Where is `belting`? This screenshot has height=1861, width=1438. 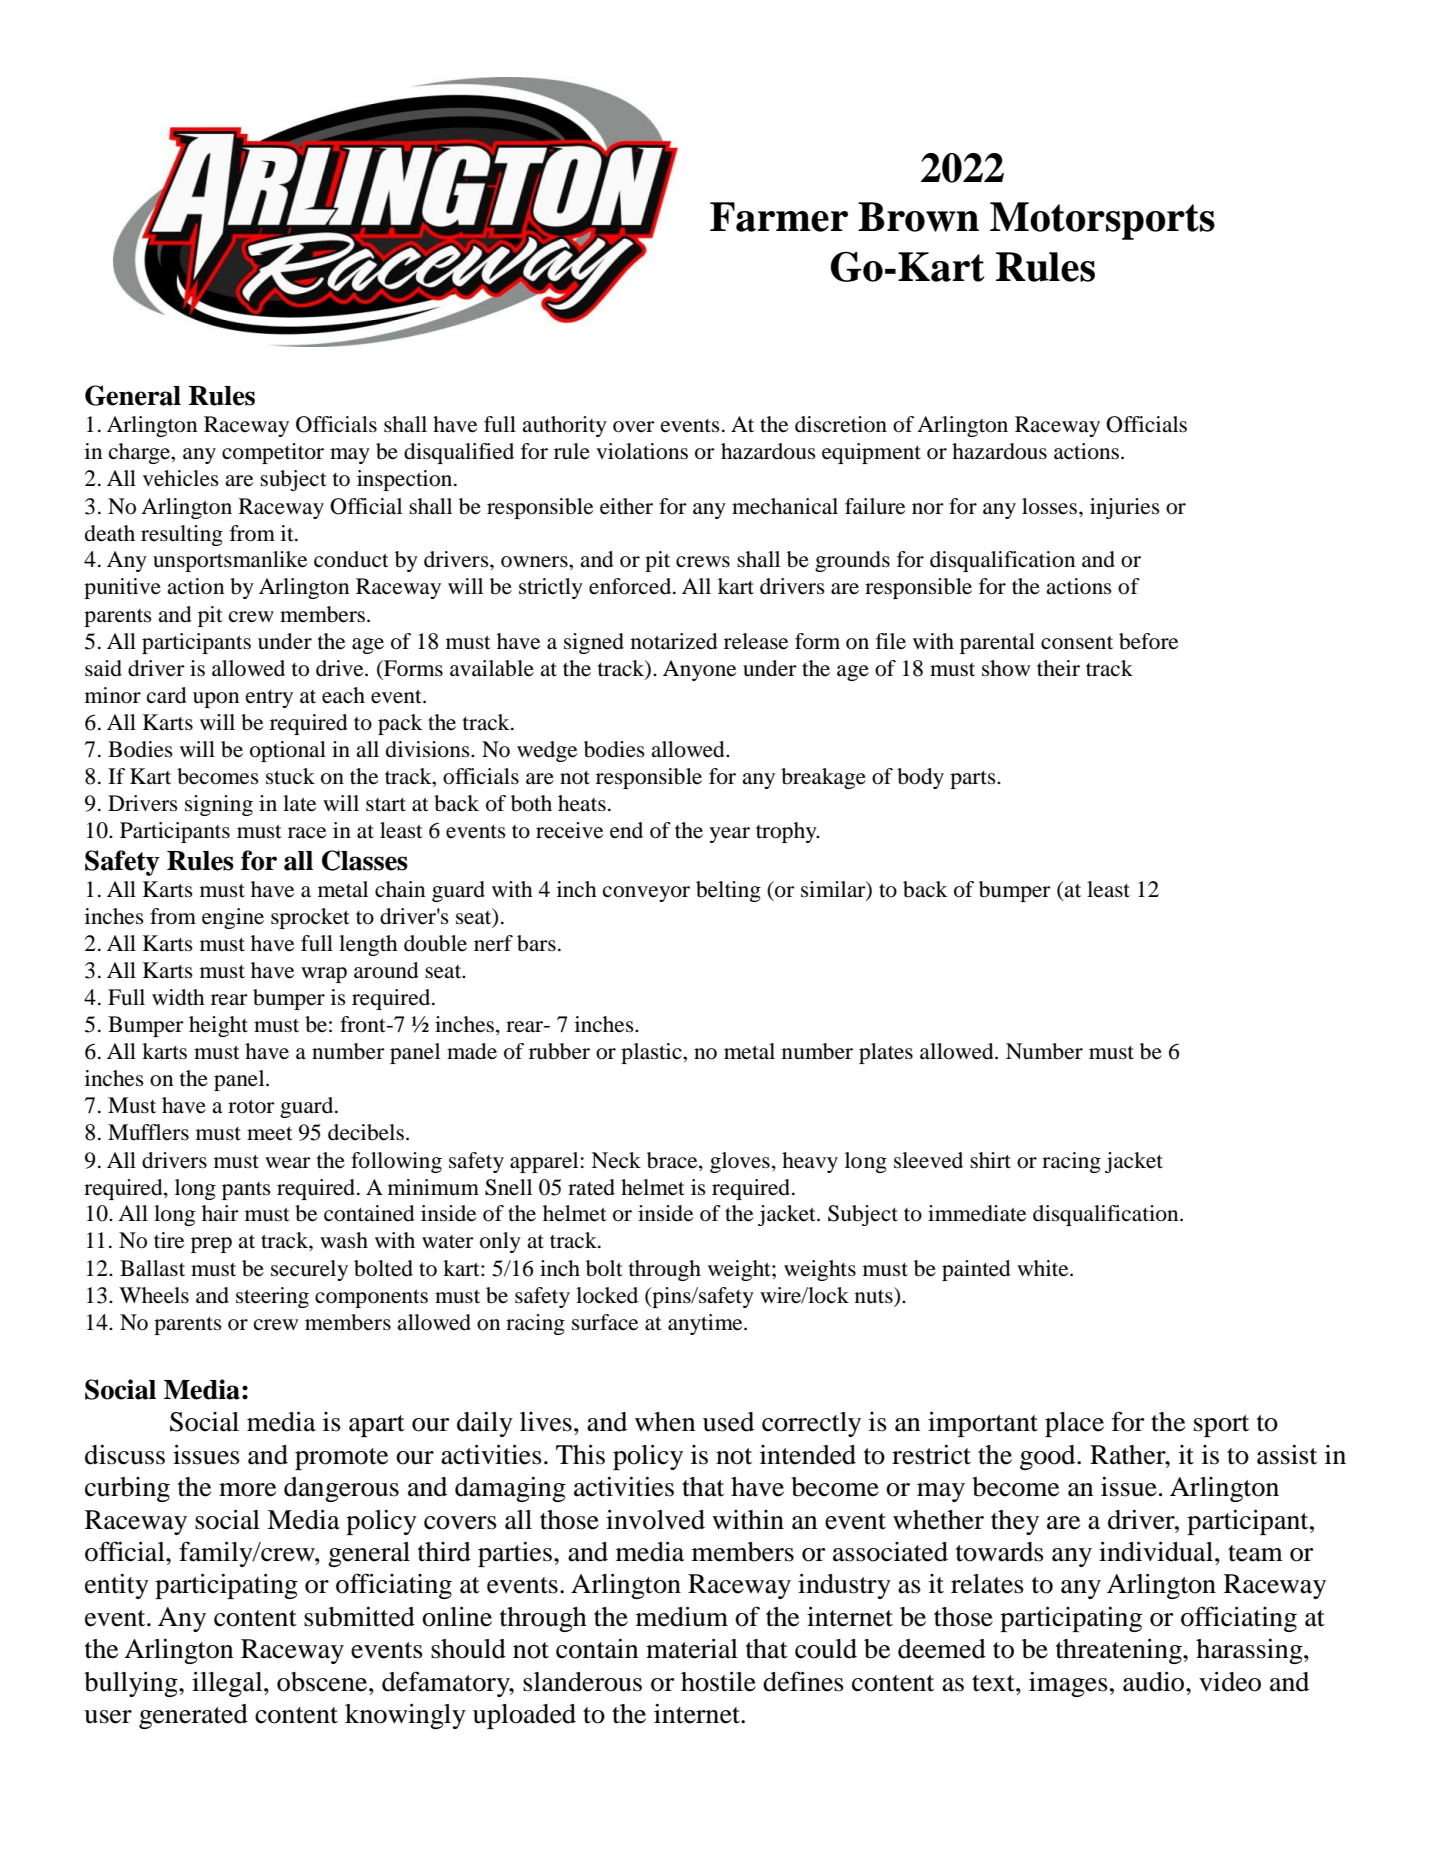 belting is located at coordinates (728, 891).
